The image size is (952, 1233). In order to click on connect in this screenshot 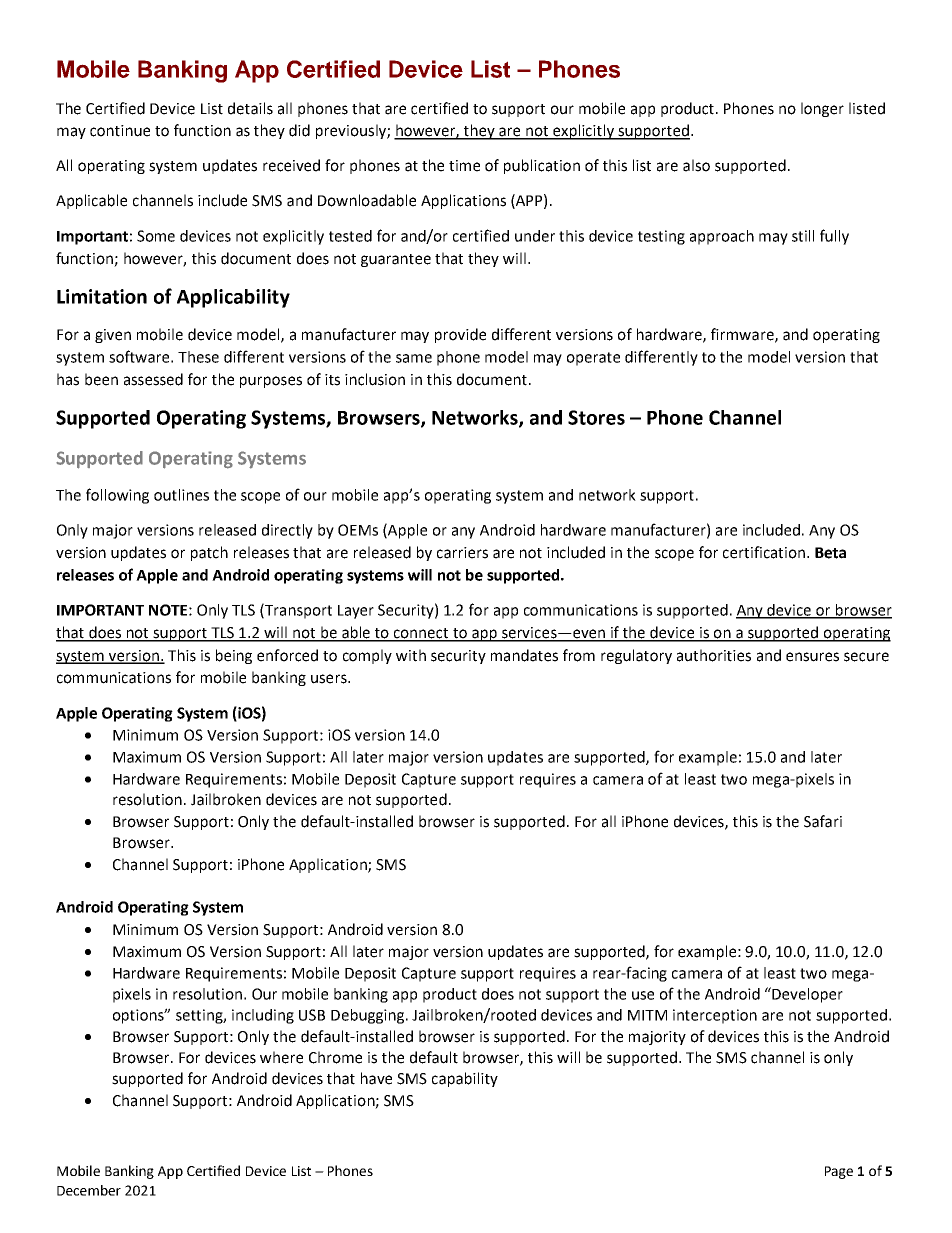, I will do `click(421, 634)`.
